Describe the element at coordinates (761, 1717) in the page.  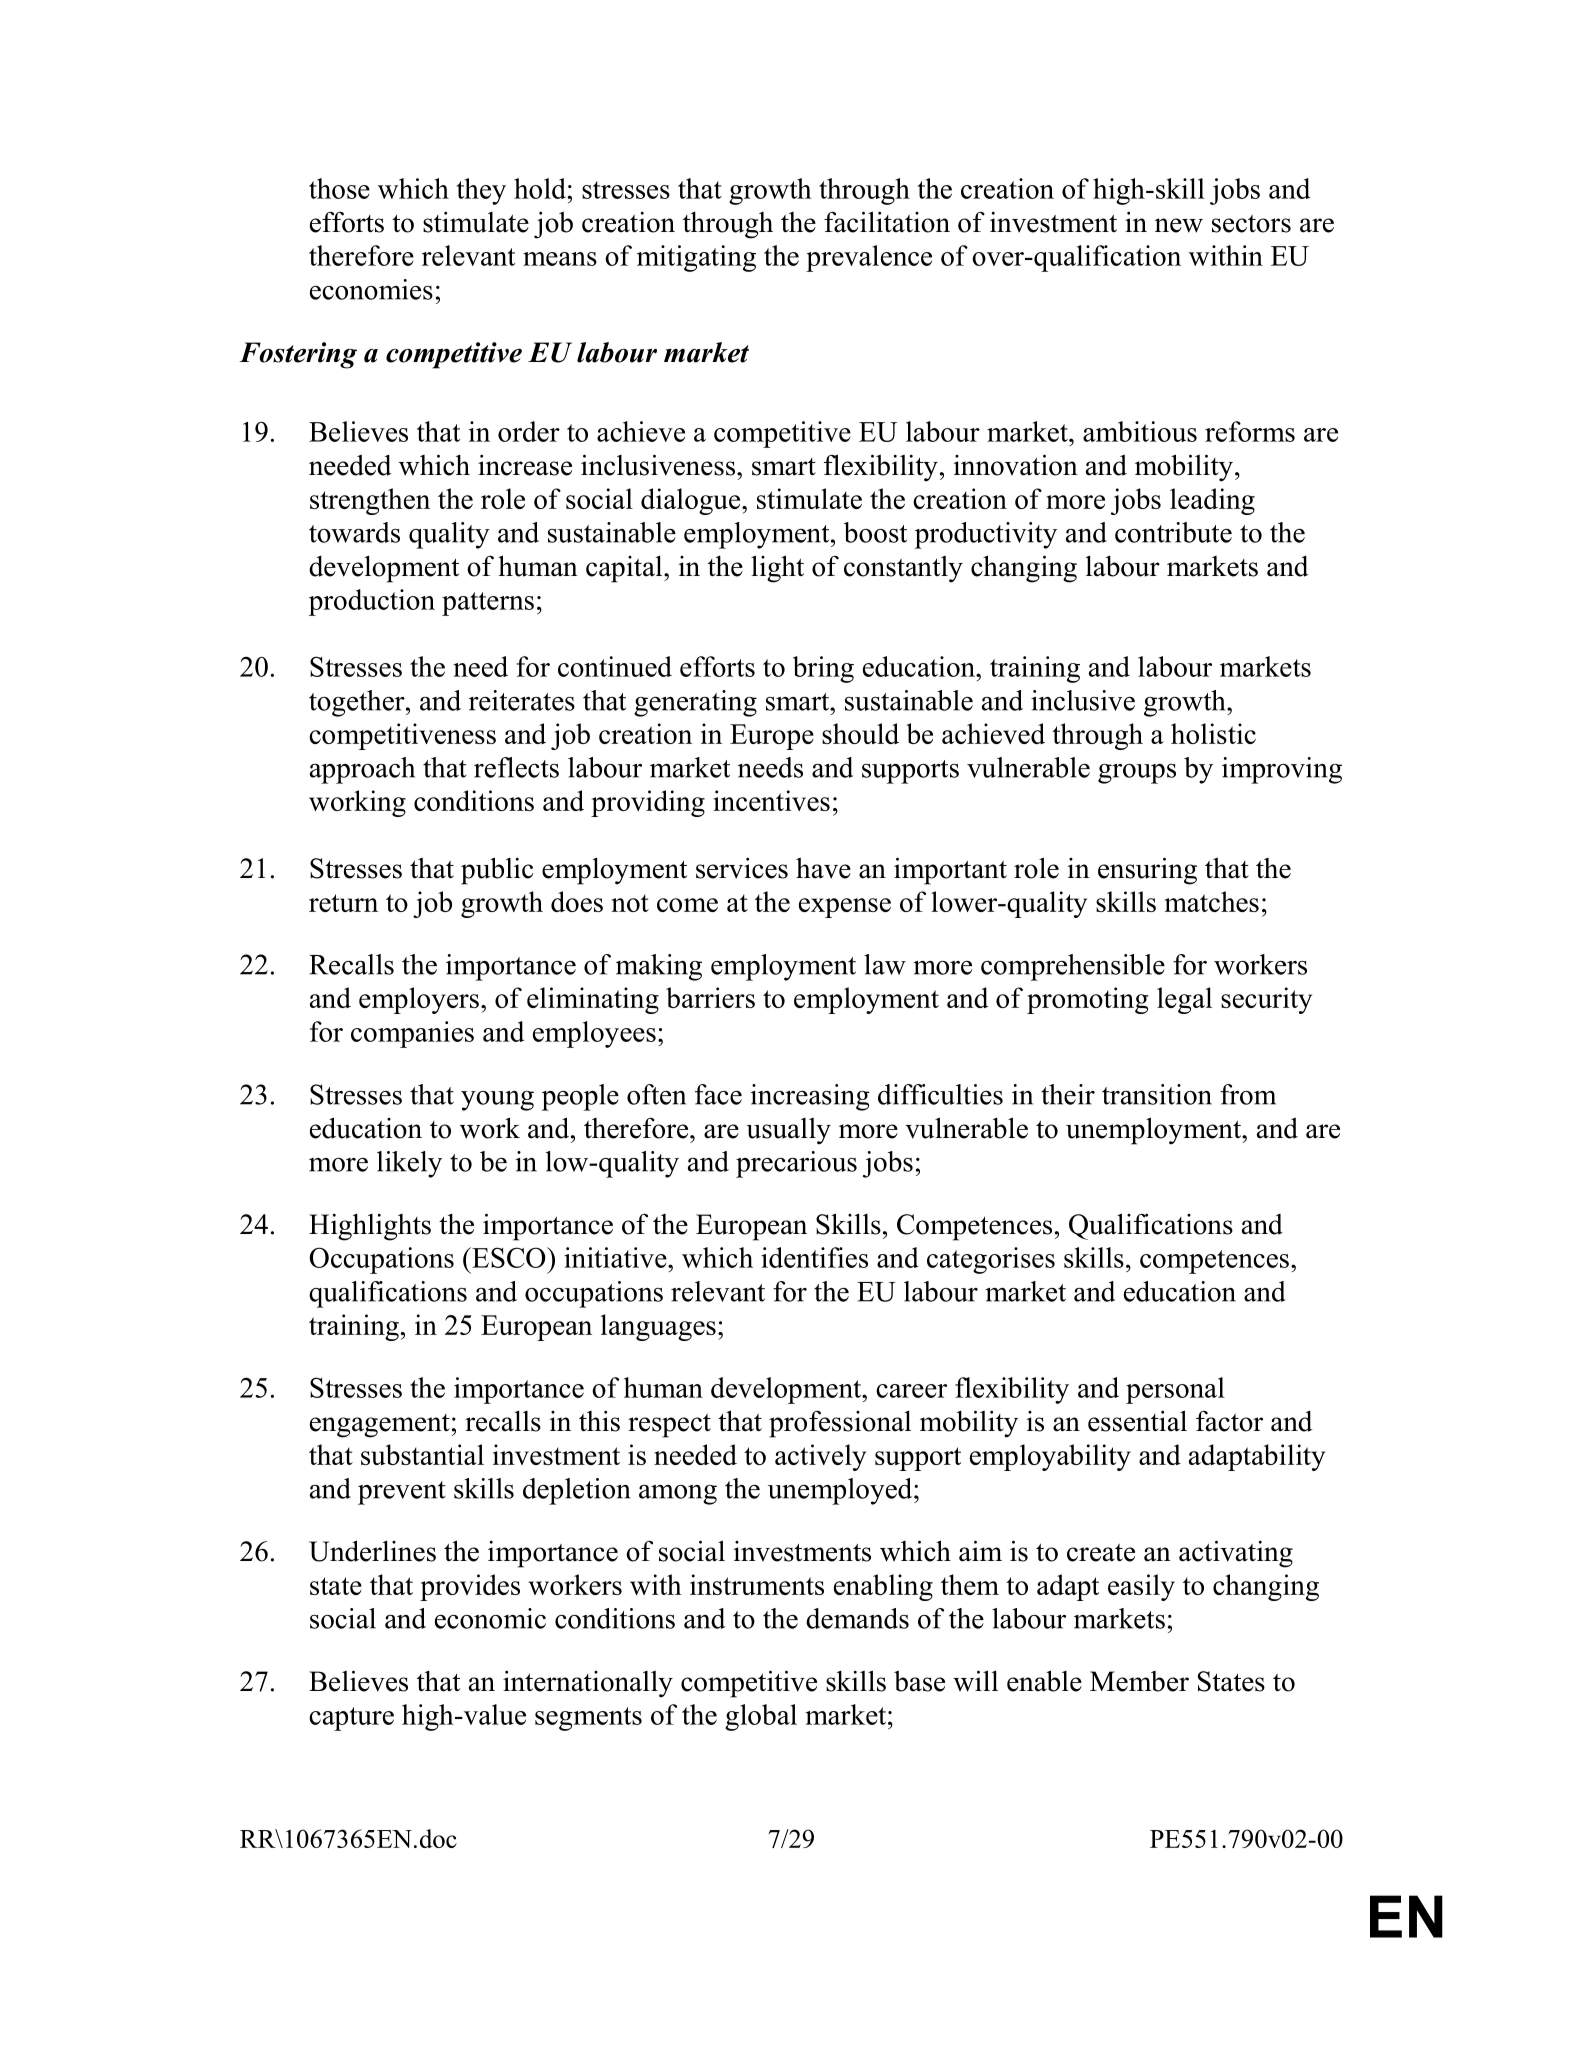
I see `global` at that location.
